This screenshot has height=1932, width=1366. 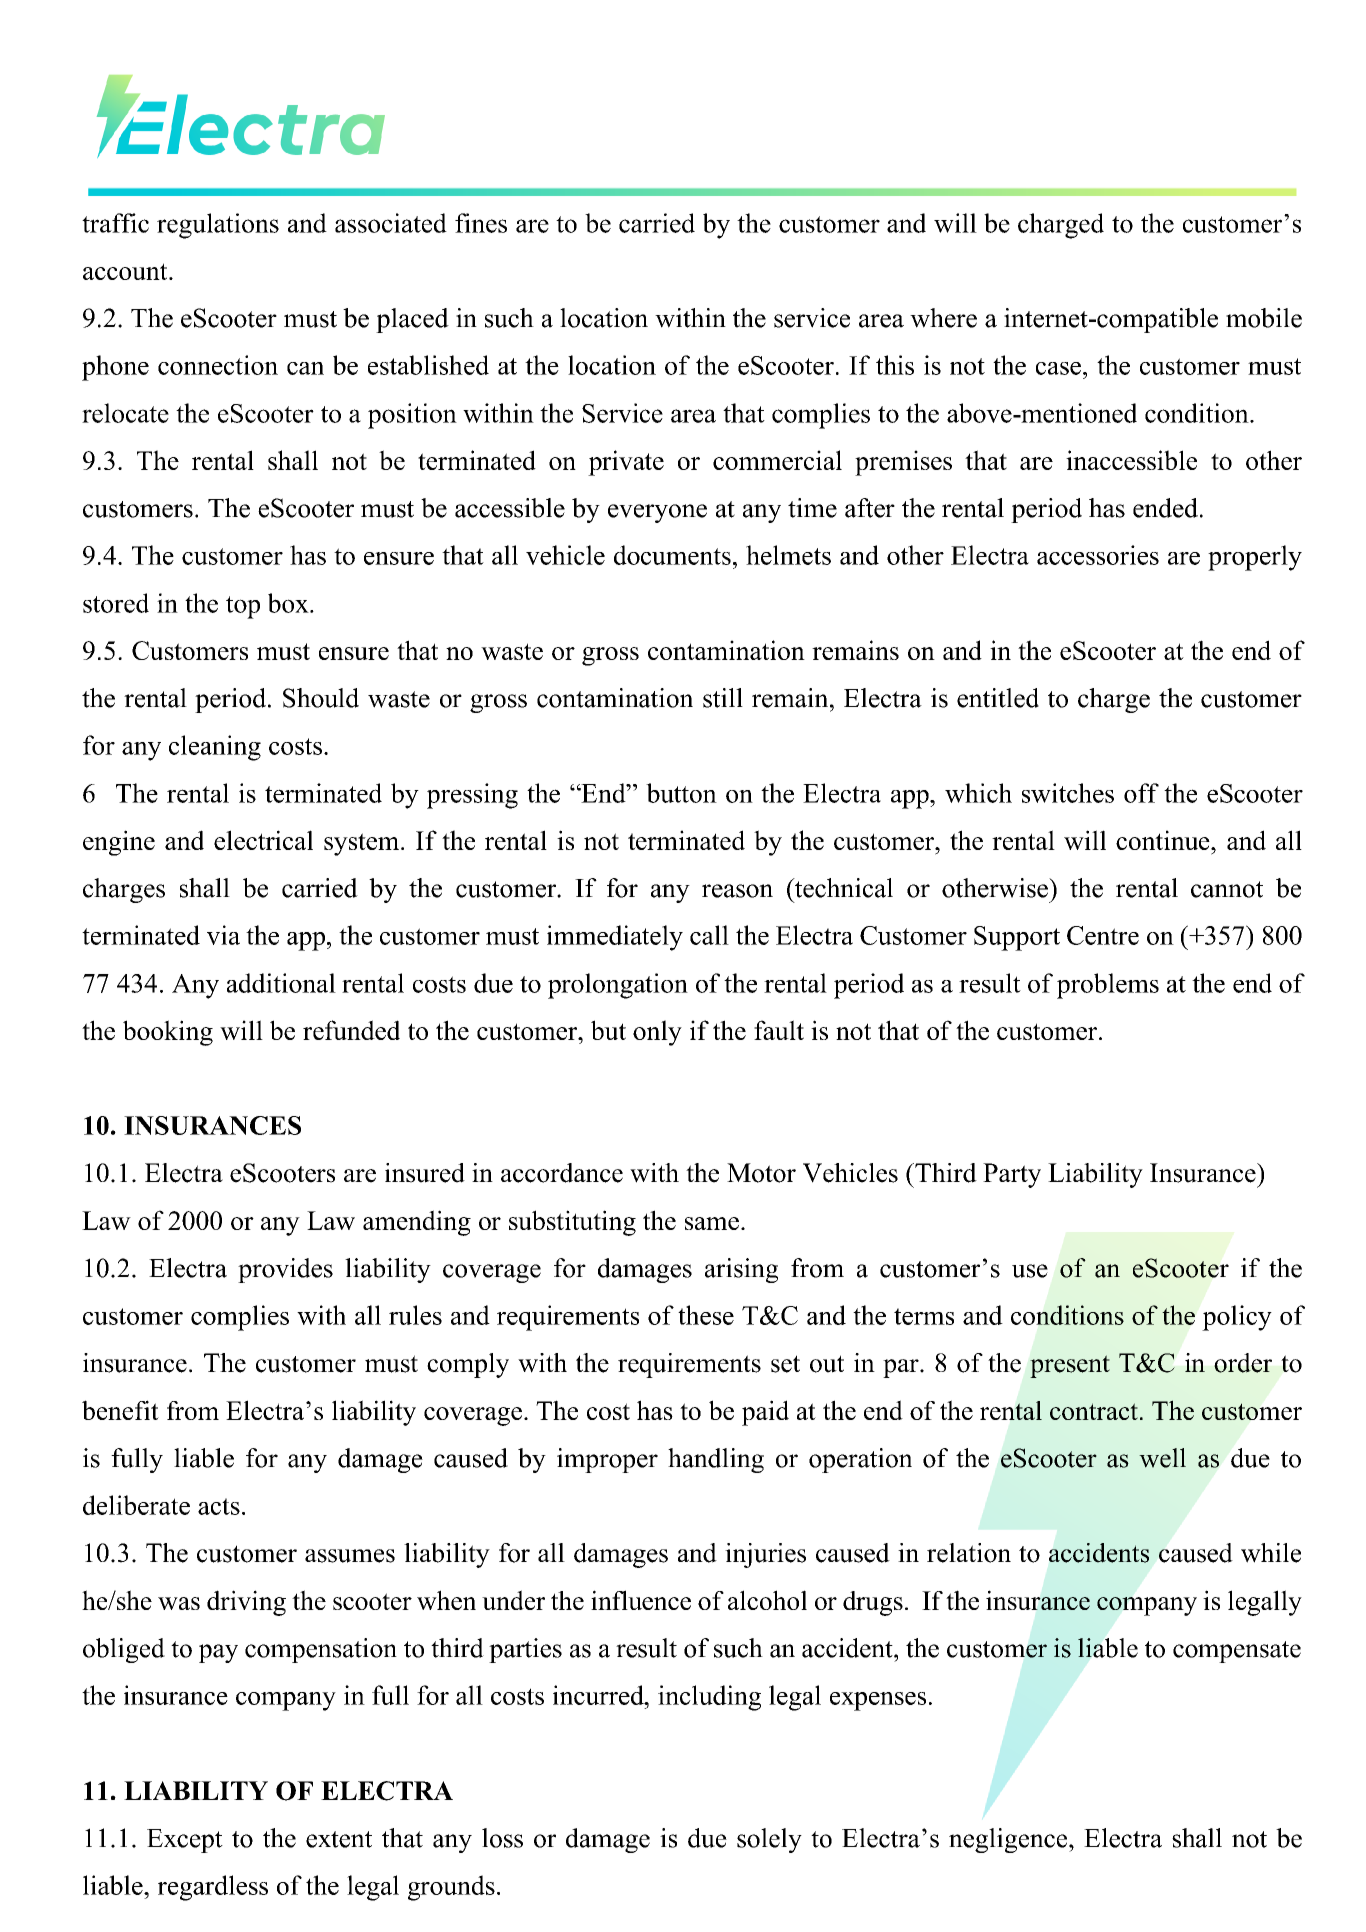 I want to click on still, so click(x=723, y=698).
